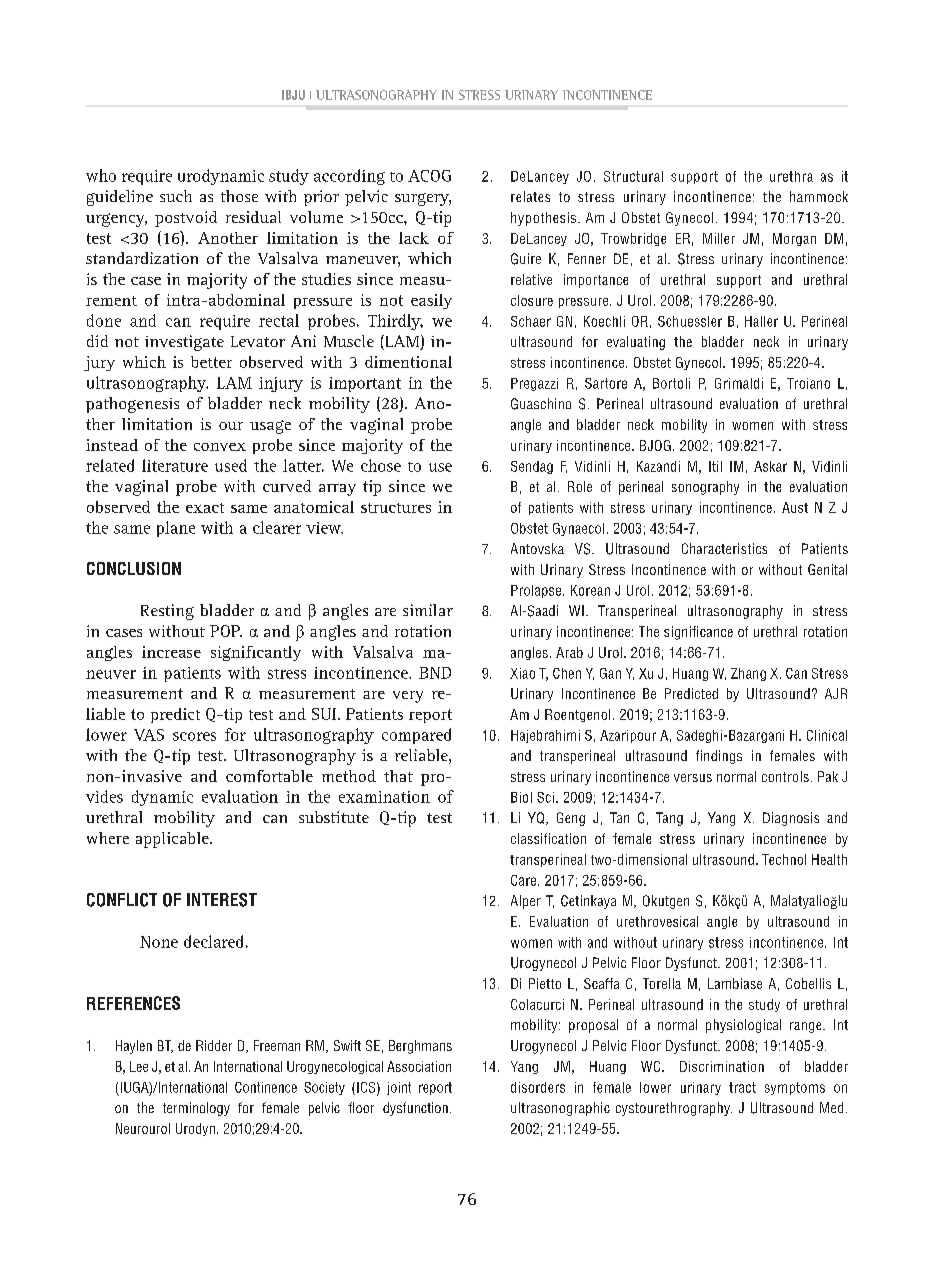 The height and width of the image is (1273, 952). Describe the element at coordinates (396, 508) in the image. I see `structures` at that location.
